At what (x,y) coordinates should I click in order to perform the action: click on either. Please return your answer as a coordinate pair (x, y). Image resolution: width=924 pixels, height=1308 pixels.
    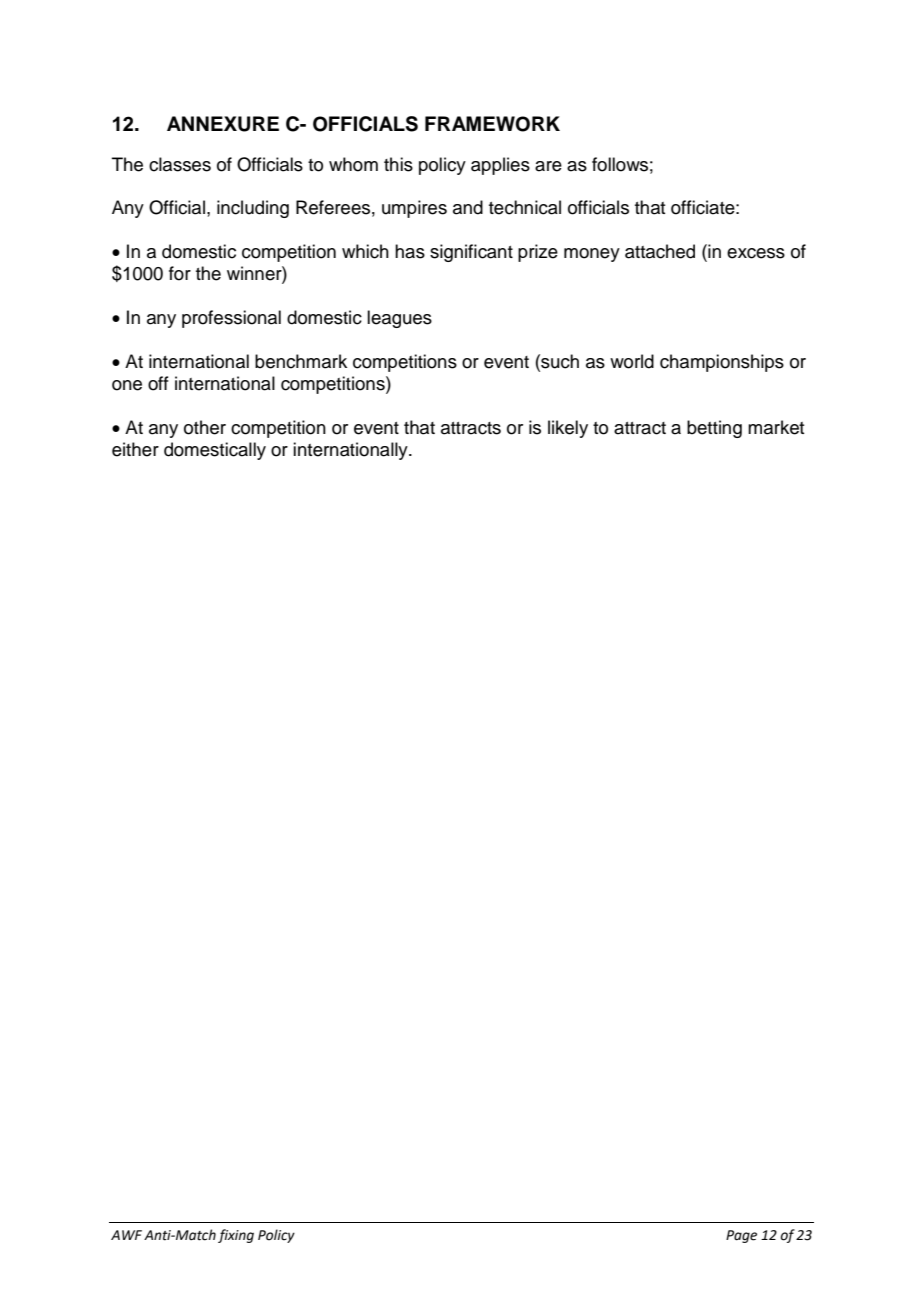
    Looking at the image, I should click on (135, 449).
